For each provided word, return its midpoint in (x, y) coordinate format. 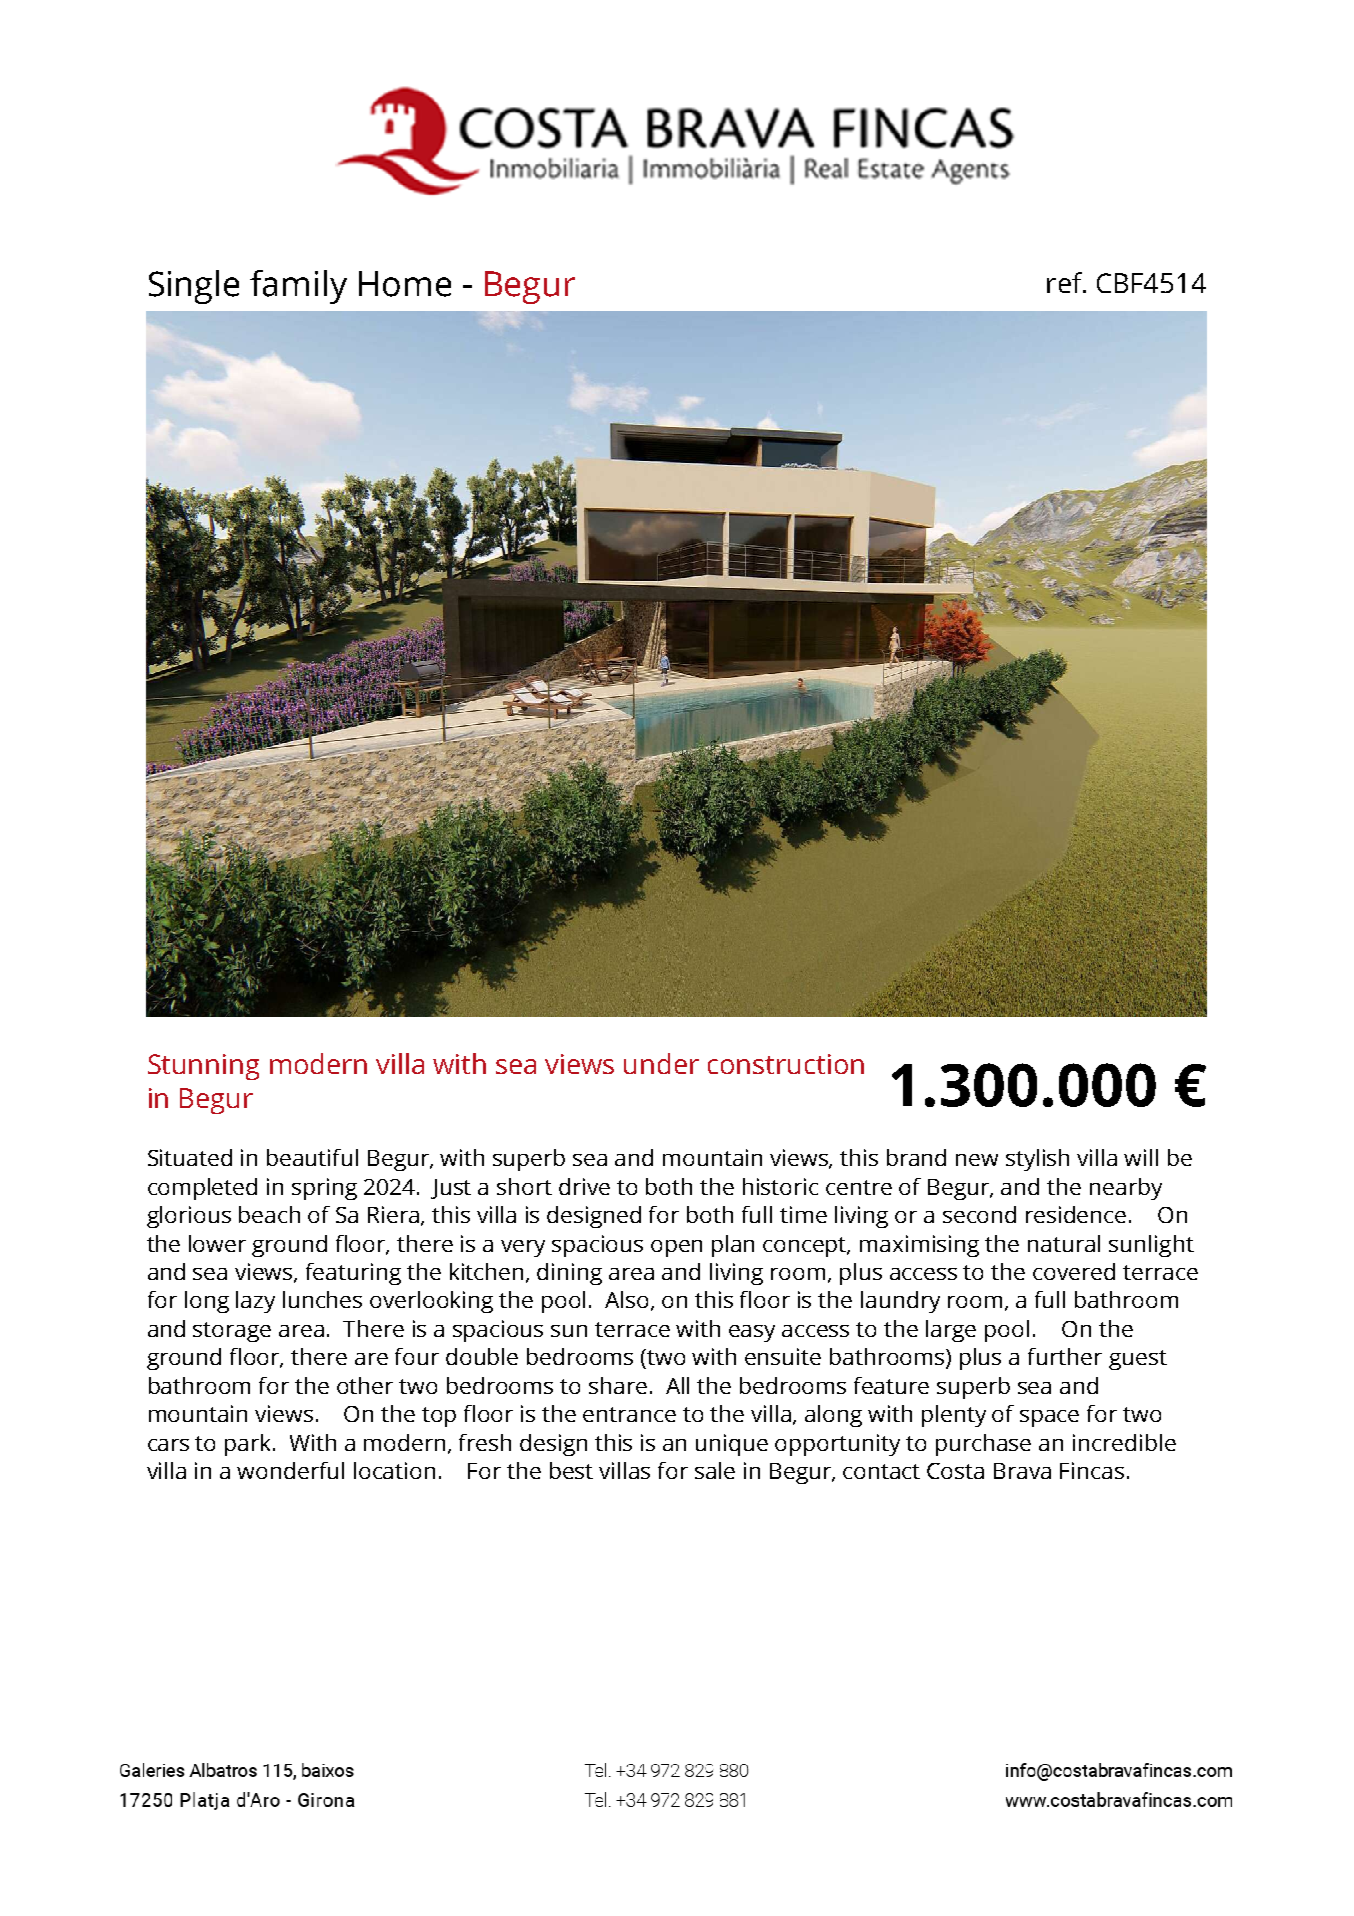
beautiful (312, 1157)
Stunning (203, 1067)
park (249, 1445)
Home (405, 284)
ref (1066, 282)
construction (786, 1064)
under (661, 1063)
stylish (1037, 1160)
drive (584, 1186)
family (298, 287)
